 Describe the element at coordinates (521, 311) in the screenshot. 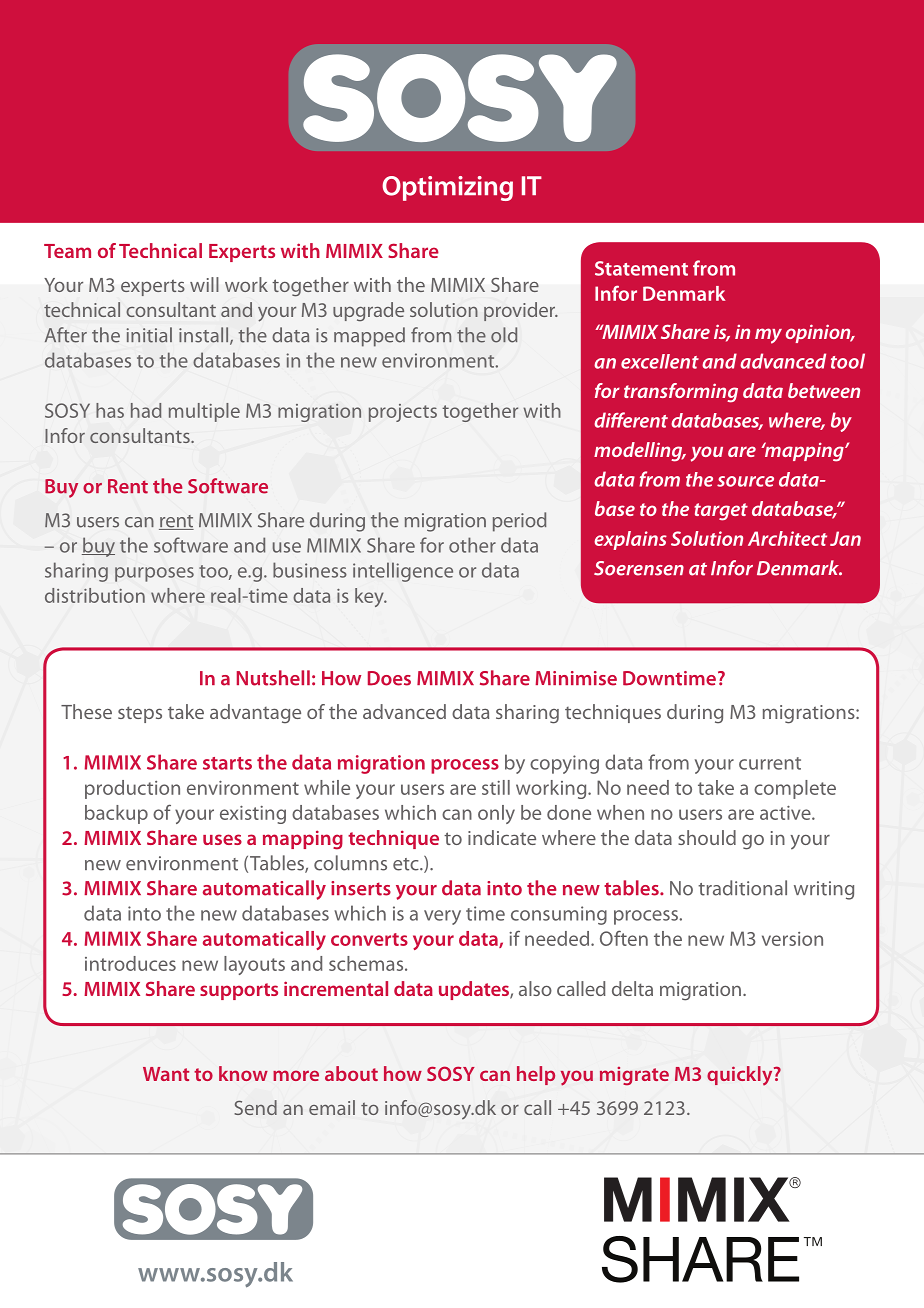

I see `provider` at that location.
